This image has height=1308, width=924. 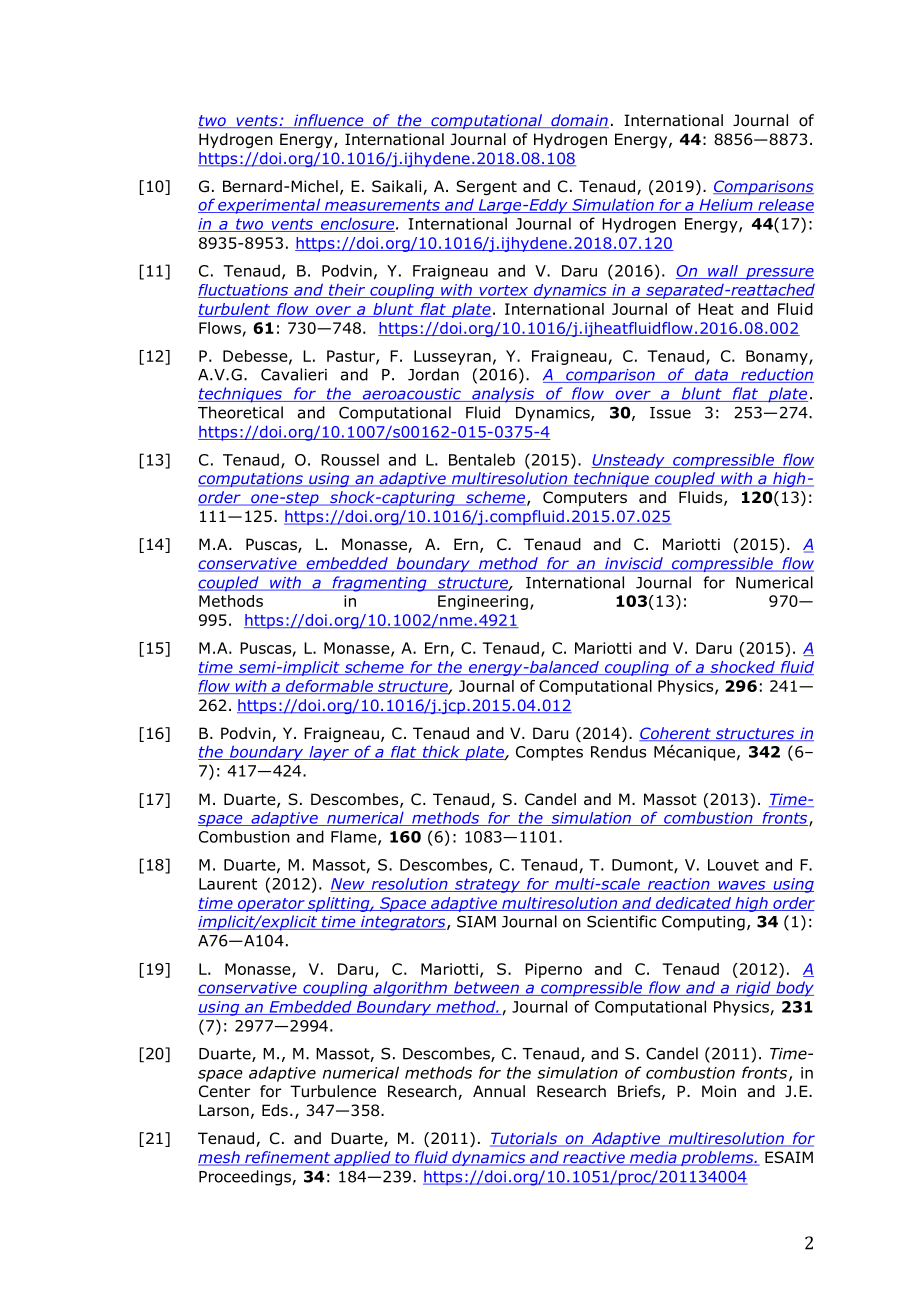 What do you see at coordinates (275, 1110) in the image?
I see `Eds` at bounding box center [275, 1110].
